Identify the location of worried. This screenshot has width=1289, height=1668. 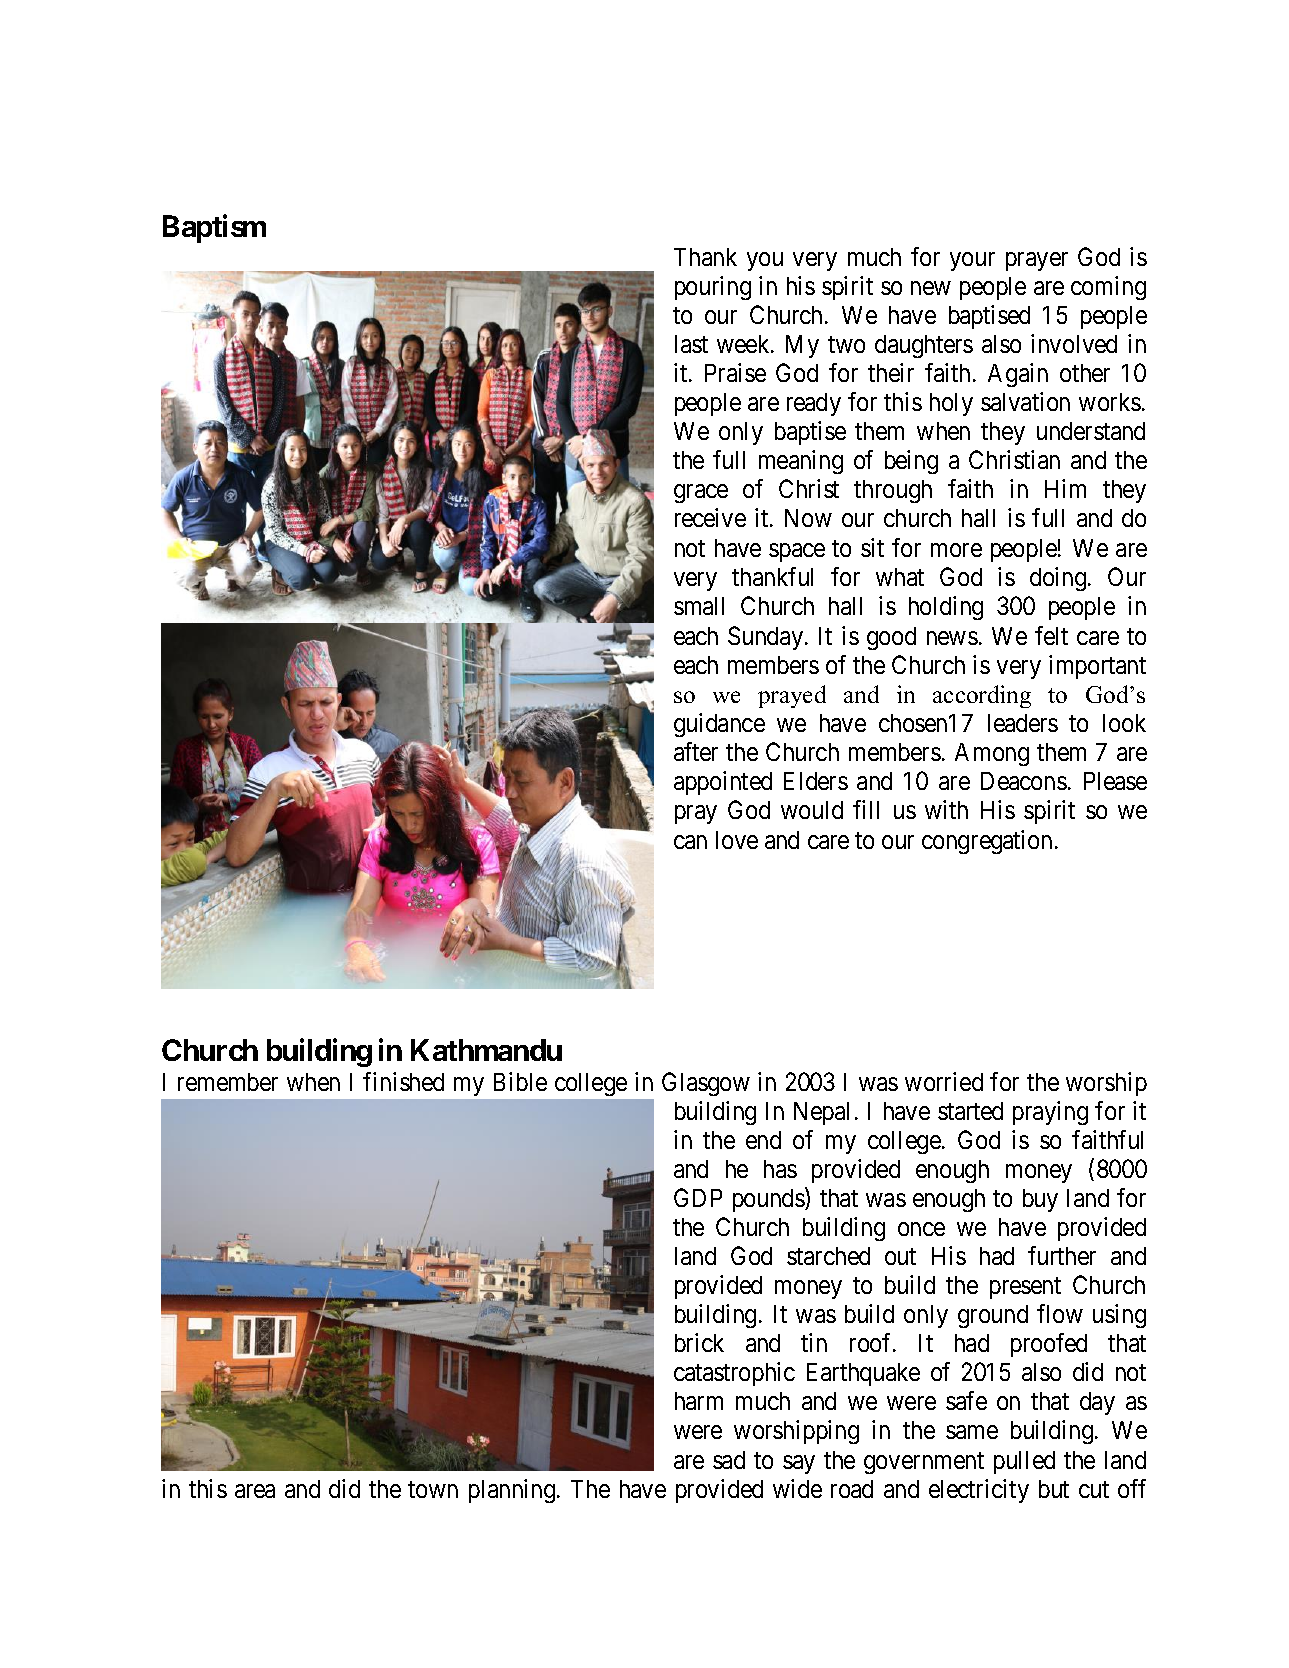
(944, 1081).
